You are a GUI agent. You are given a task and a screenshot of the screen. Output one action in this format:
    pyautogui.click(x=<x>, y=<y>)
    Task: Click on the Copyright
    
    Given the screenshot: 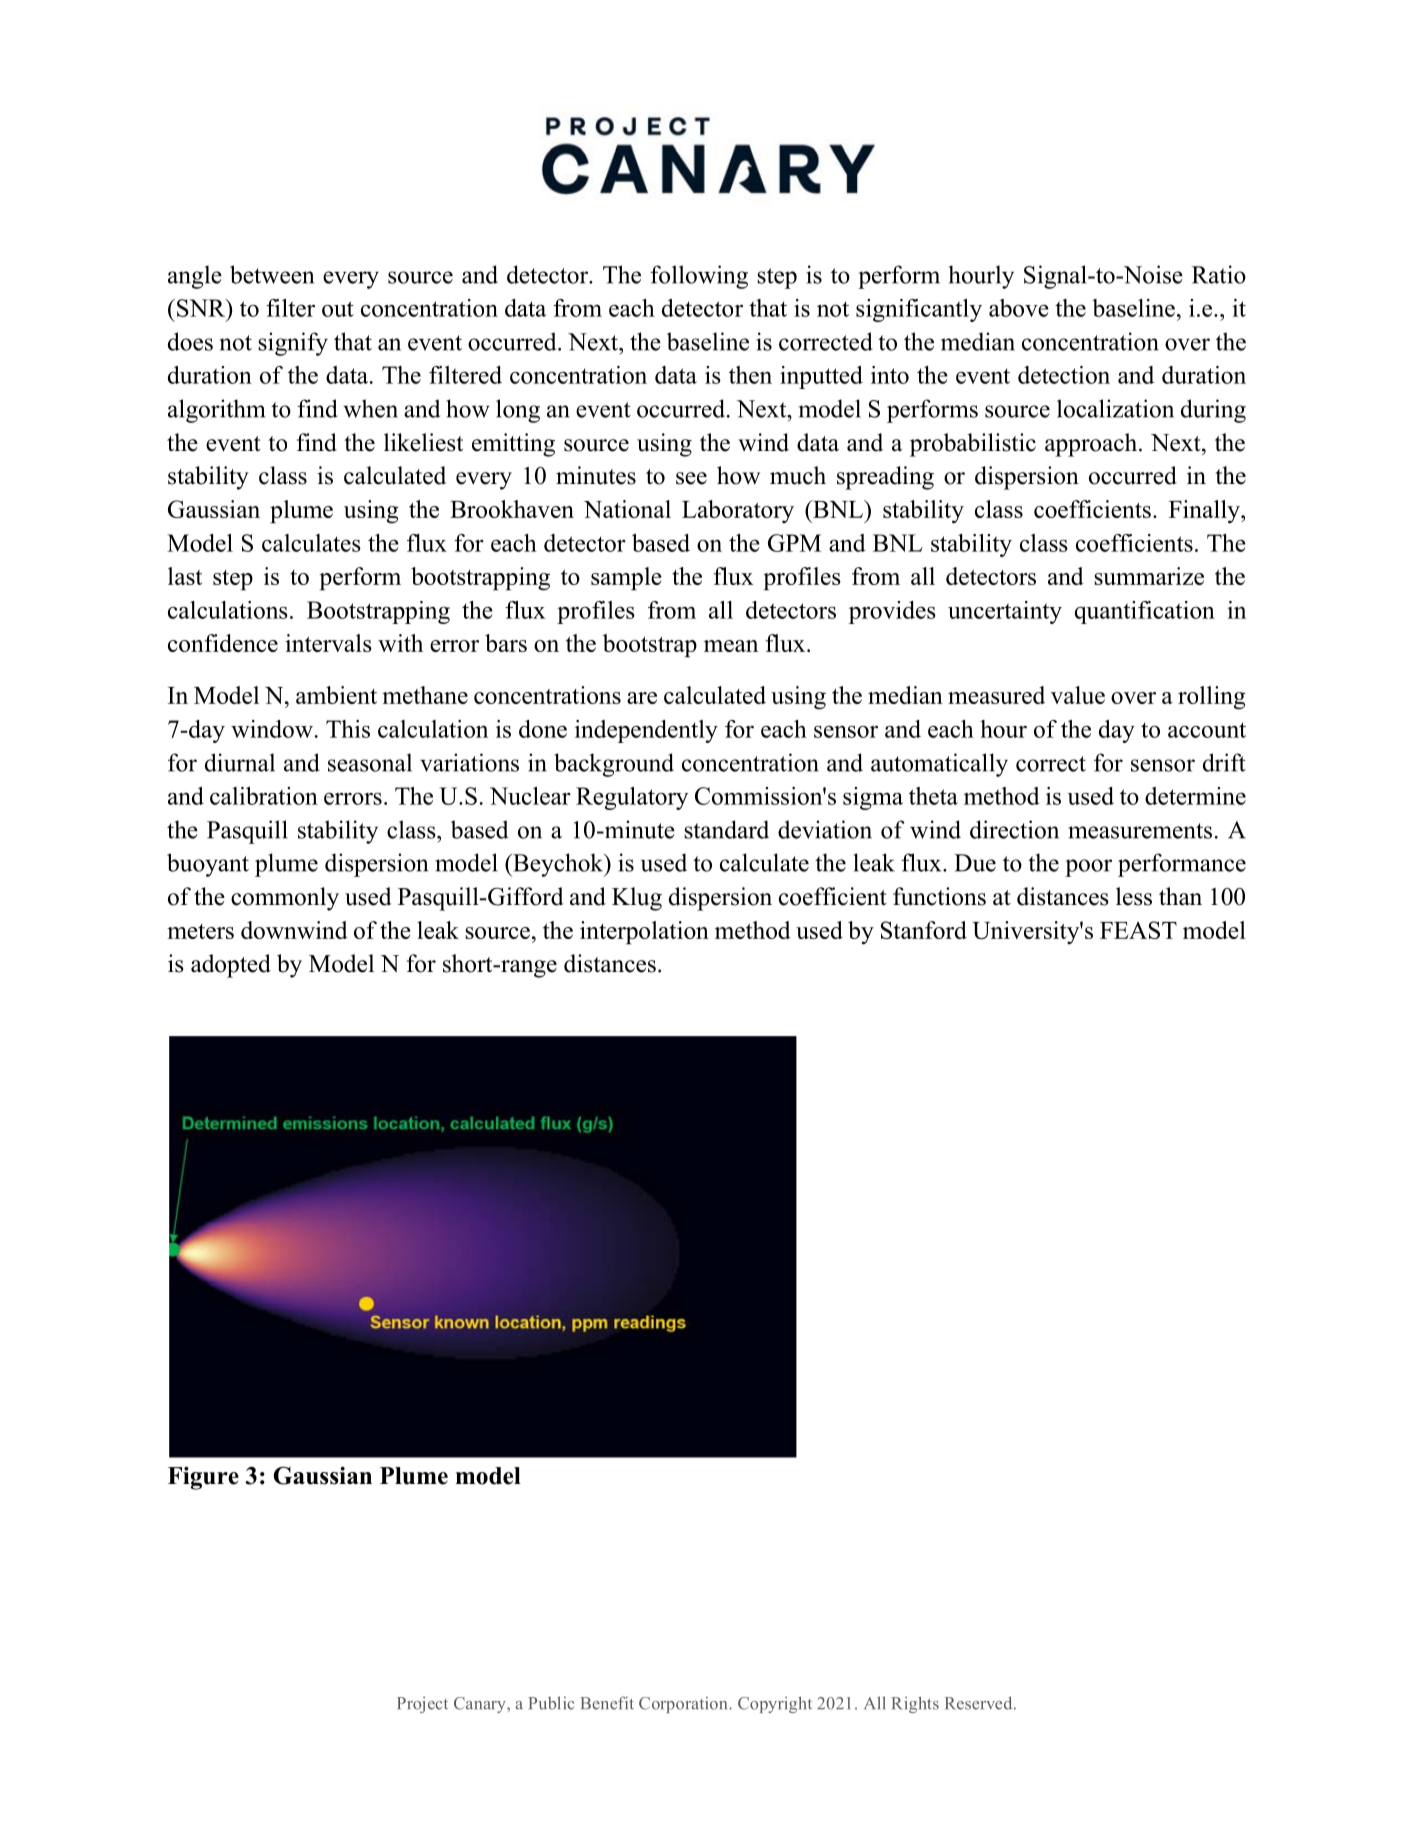 What is the action you would take?
    pyautogui.click(x=775, y=1704)
